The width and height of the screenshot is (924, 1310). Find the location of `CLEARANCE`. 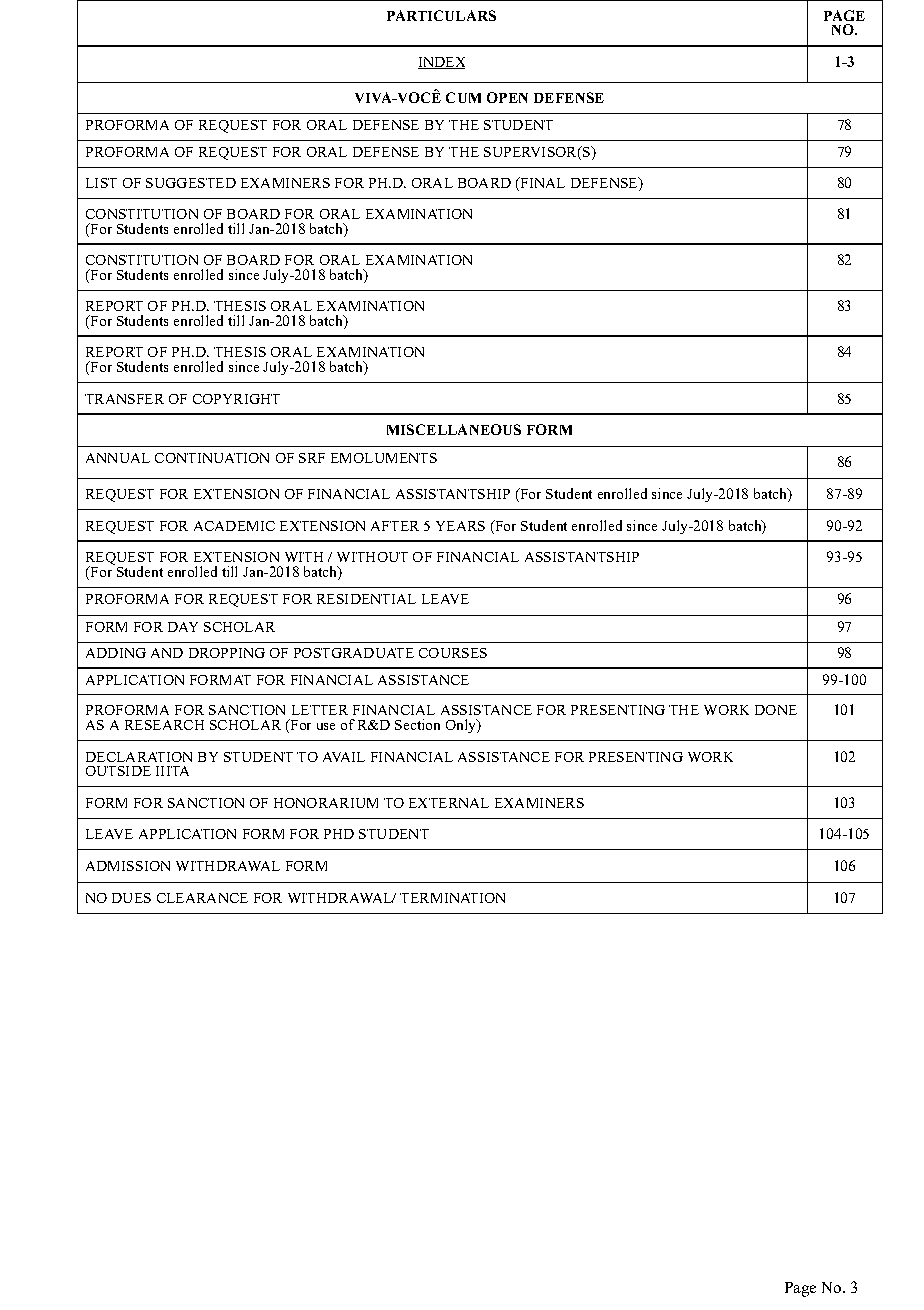

CLEARANCE is located at coordinates (202, 898).
